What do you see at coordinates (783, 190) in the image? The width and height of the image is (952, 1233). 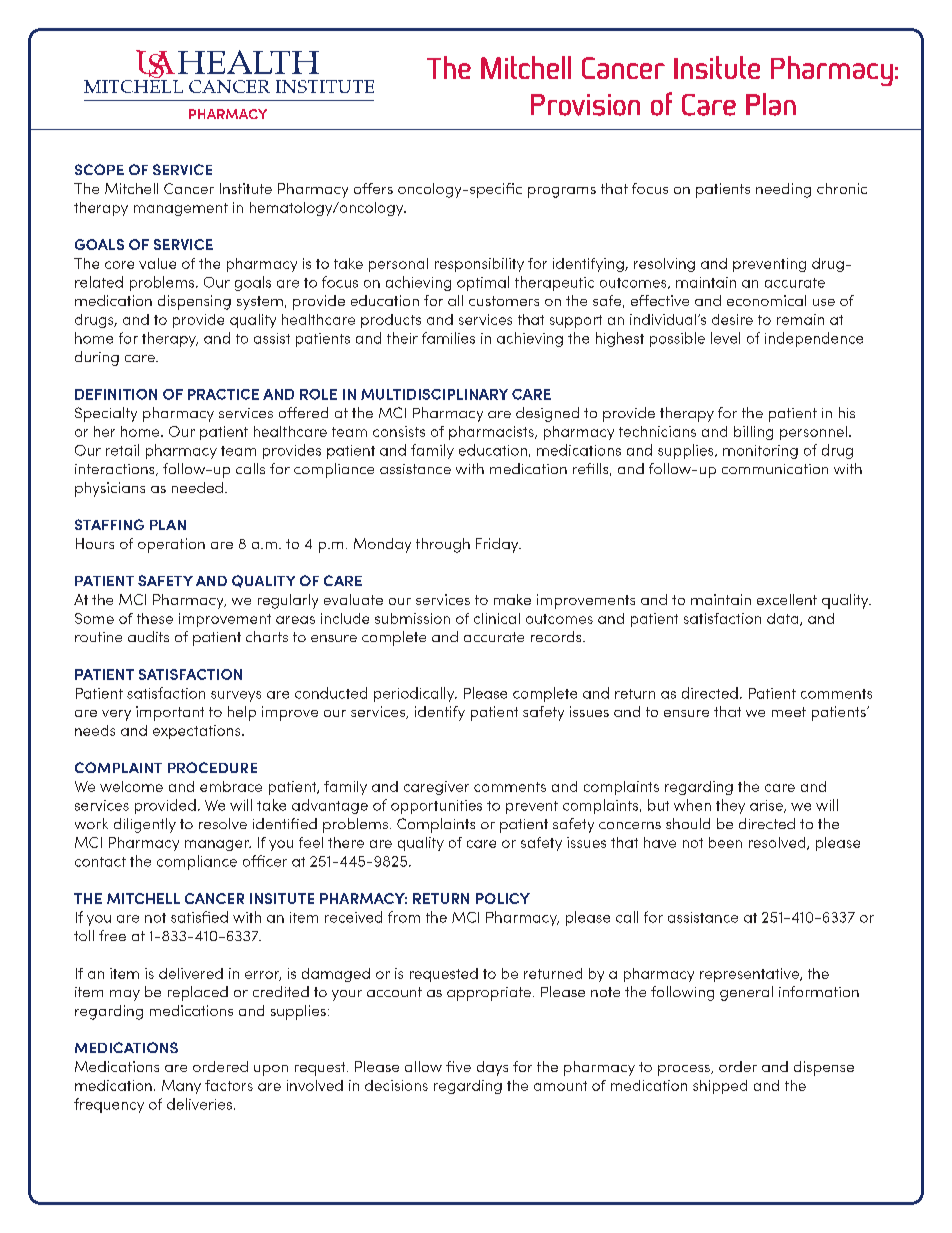 I see `needing` at bounding box center [783, 190].
